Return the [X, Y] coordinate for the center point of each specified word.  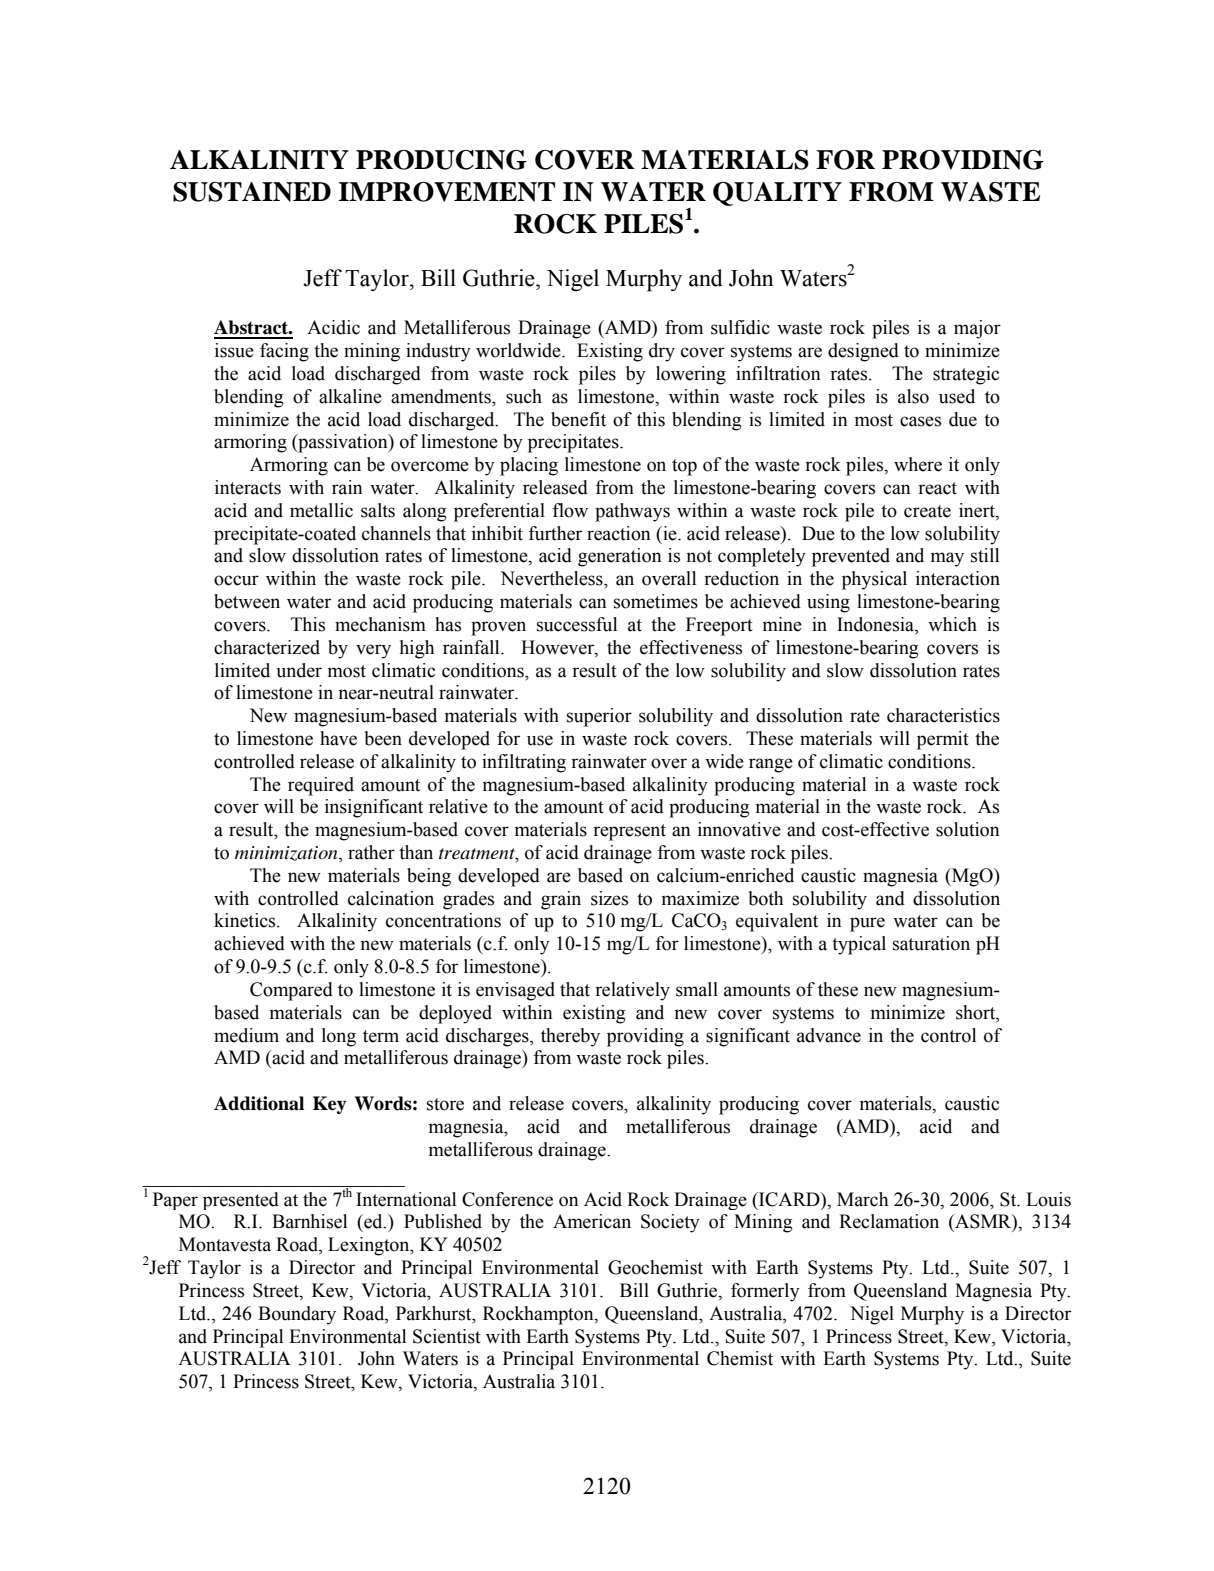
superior [599, 717]
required [321, 786]
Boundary [297, 1315]
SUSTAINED [252, 192]
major [977, 329]
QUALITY [777, 194]
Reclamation [889, 1221]
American [592, 1221]
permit [943, 740]
